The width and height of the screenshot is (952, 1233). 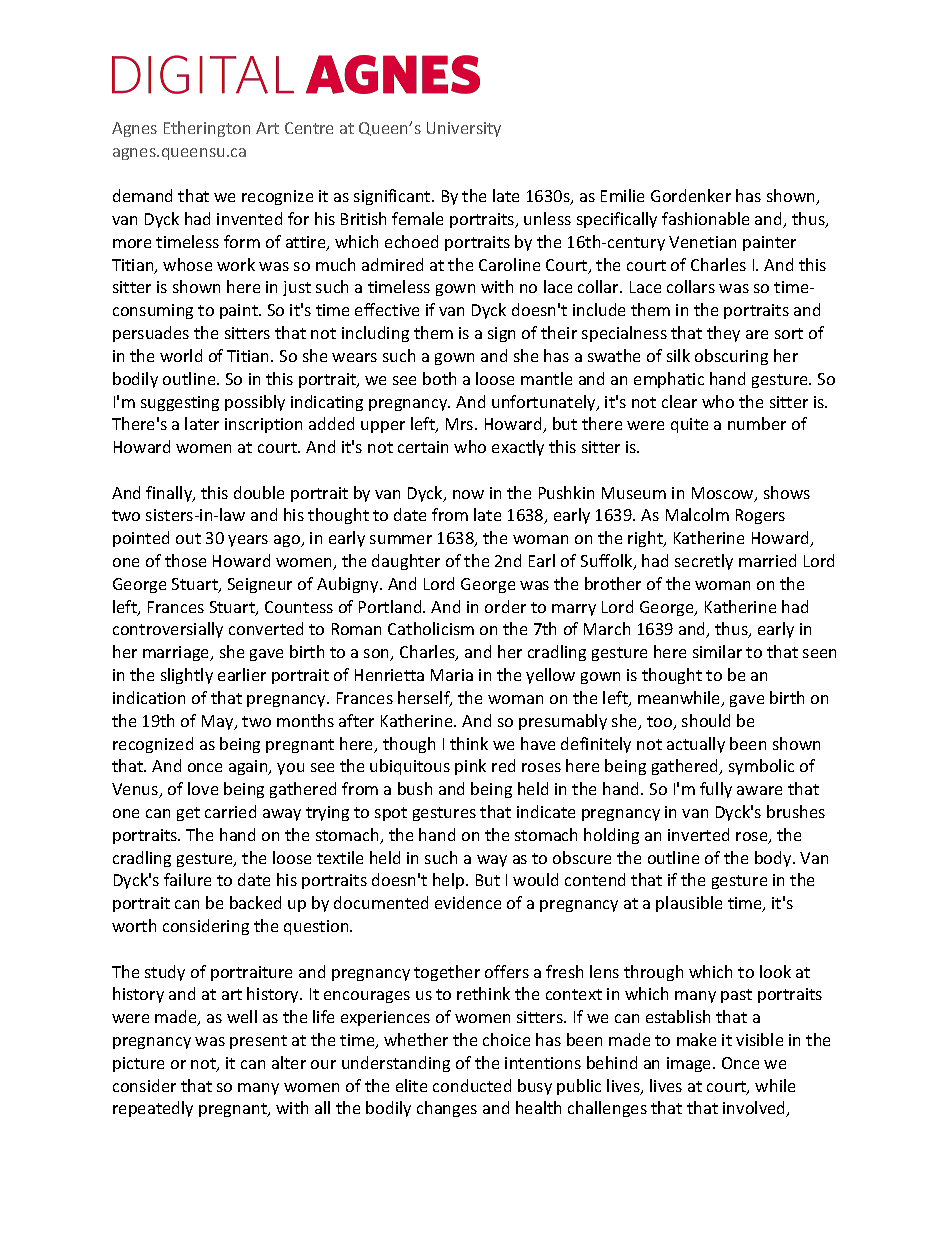 What do you see at coordinates (203, 788) in the screenshot?
I see `love` at bounding box center [203, 788].
